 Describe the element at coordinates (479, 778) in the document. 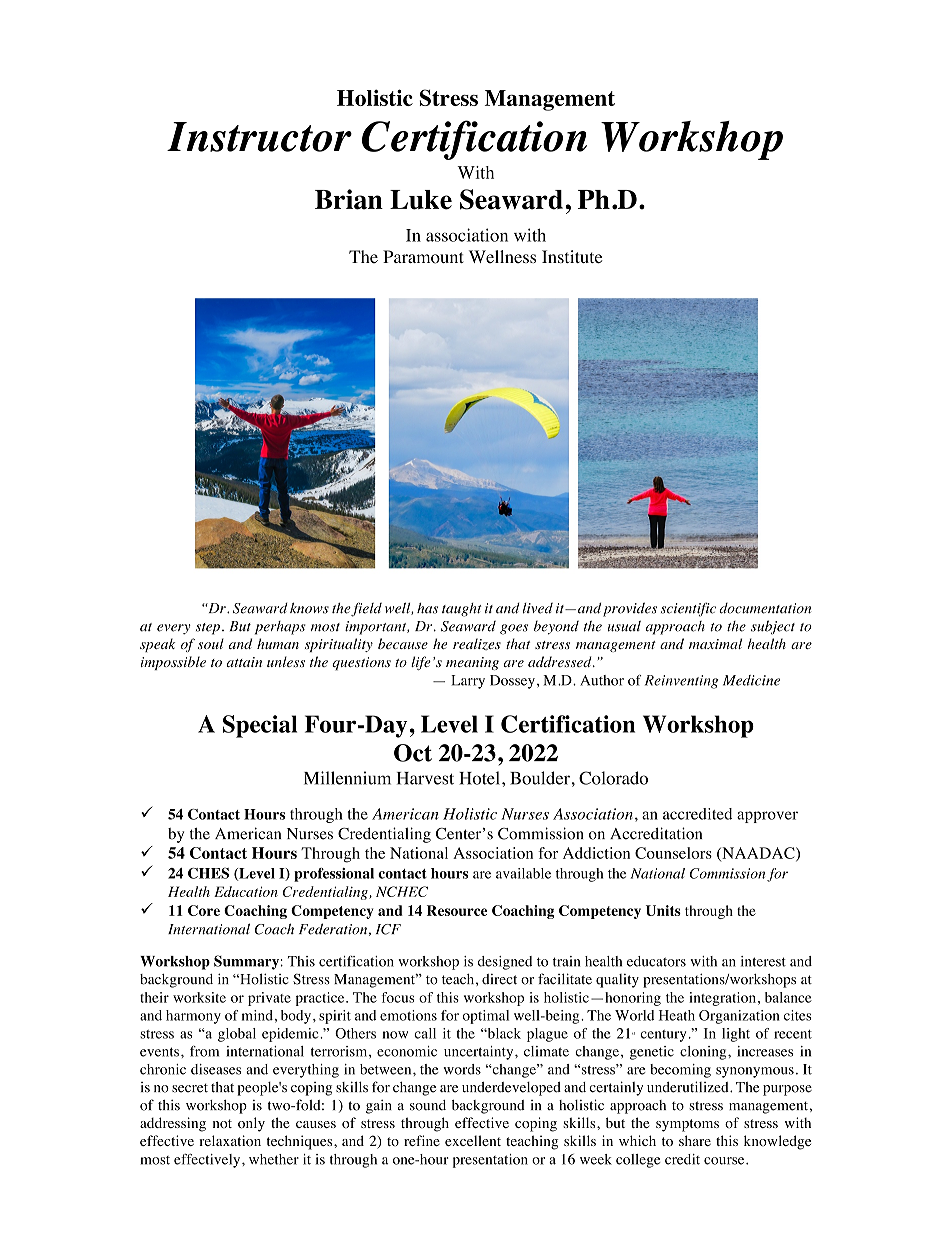

I see `Hotel` at that location.
